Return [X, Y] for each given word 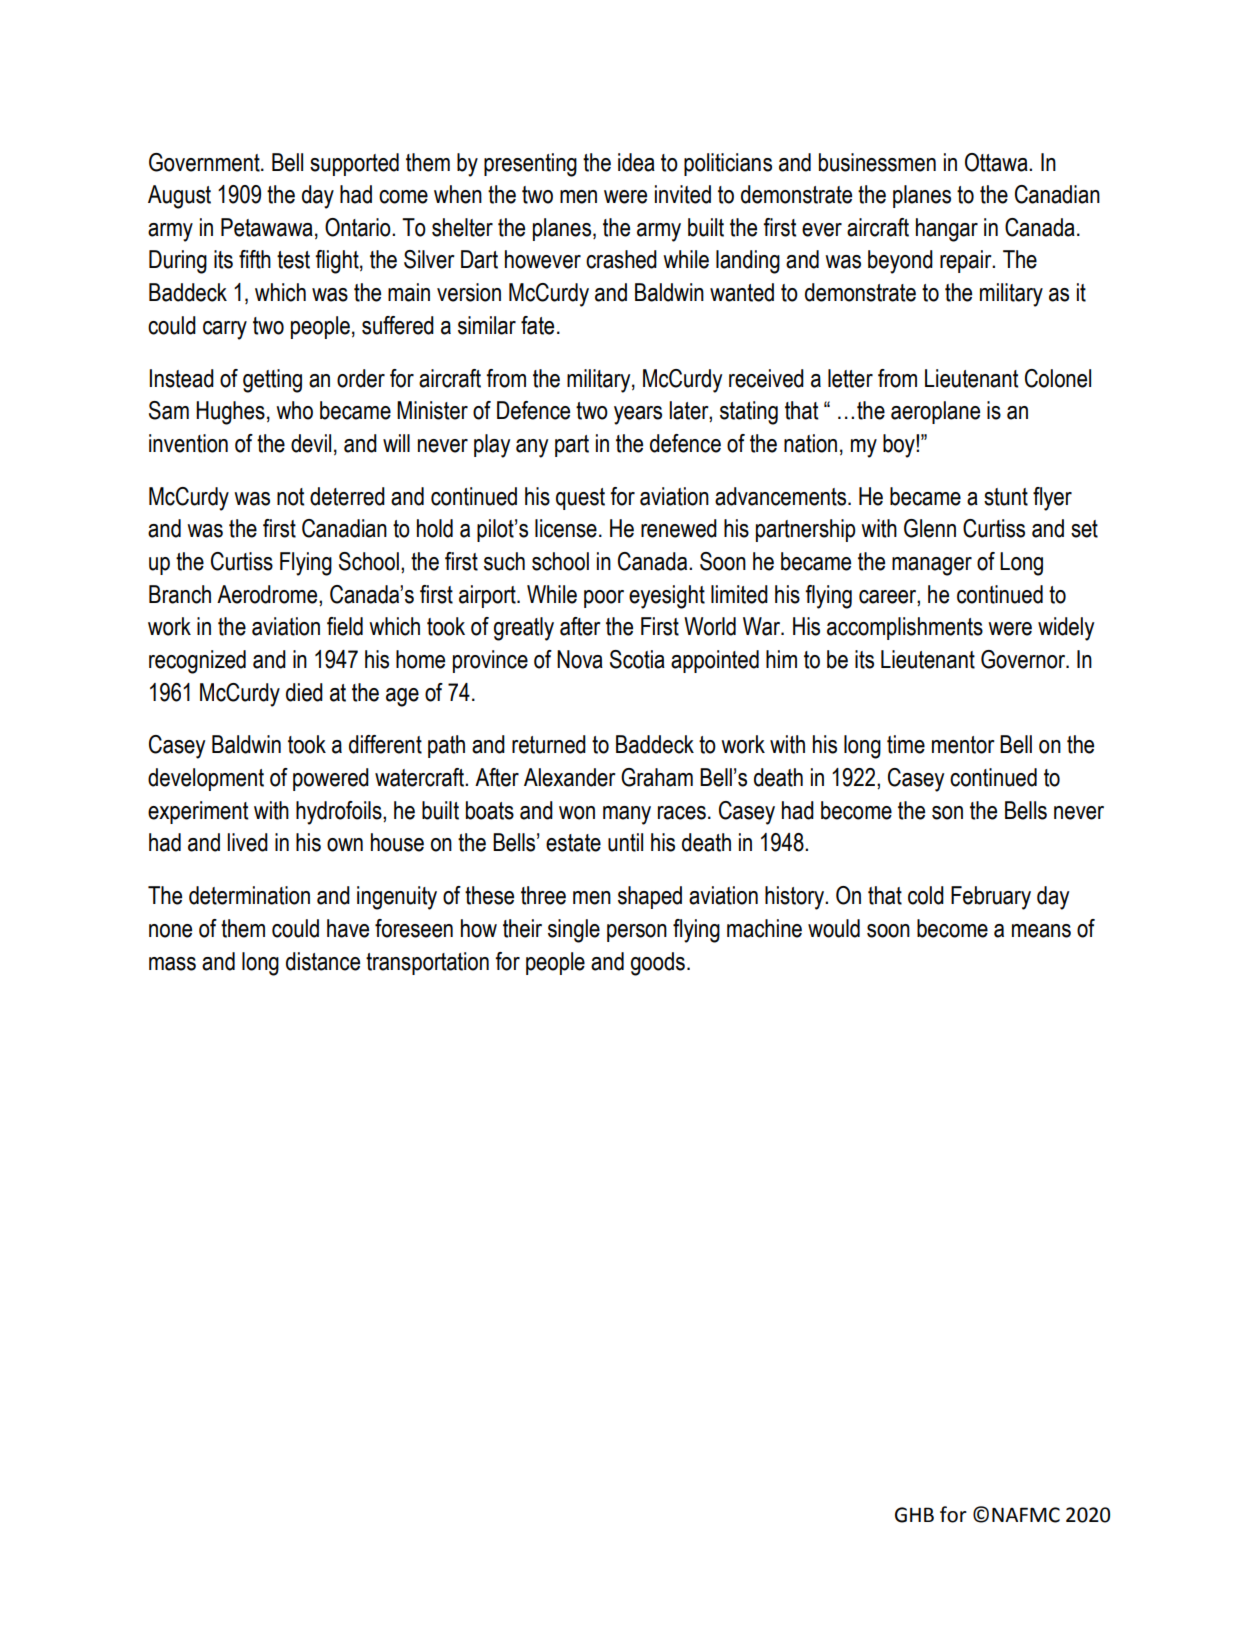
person [637, 933]
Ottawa [997, 162]
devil [311, 443]
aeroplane [935, 412]
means [1041, 931]
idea [636, 162]
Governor [1024, 659]
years [638, 415]
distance [323, 961]
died [304, 692]
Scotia [637, 659]
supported [354, 164]
